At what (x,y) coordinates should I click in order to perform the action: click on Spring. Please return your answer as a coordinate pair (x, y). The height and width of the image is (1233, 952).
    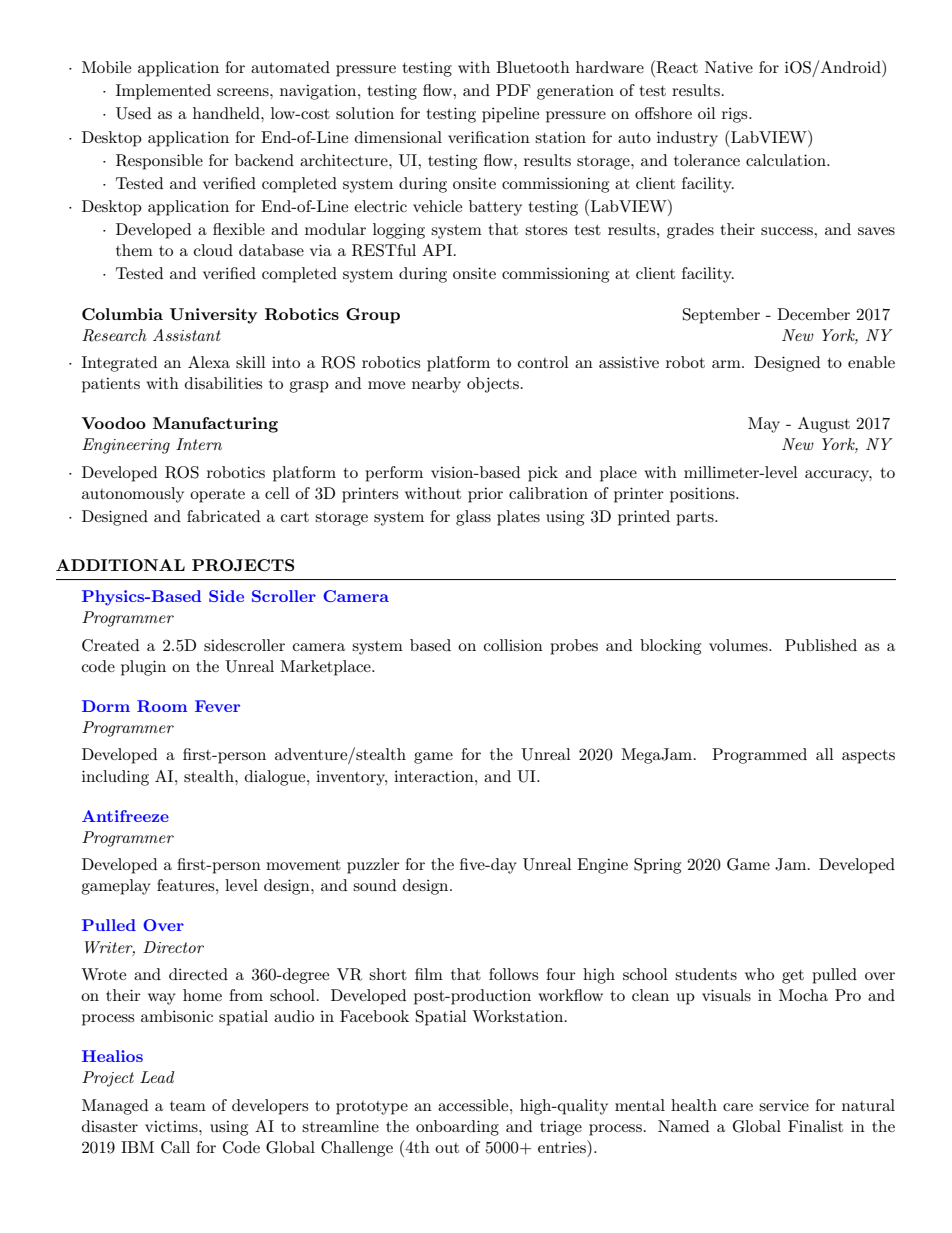
    Looking at the image, I should click on (657, 866).
